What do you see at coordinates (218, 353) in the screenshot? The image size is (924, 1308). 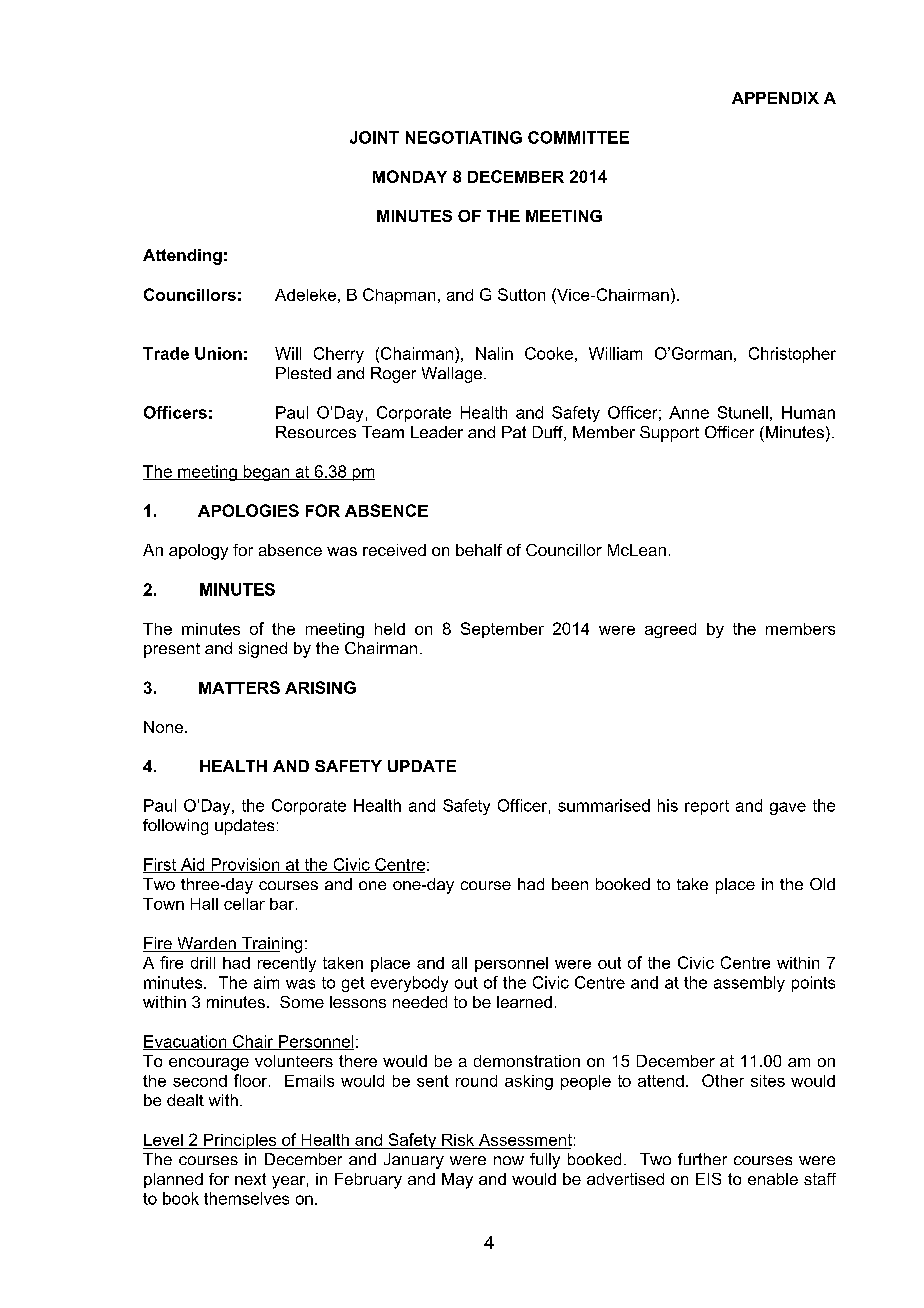 I see `Union` at bounding box center [218, 353].
